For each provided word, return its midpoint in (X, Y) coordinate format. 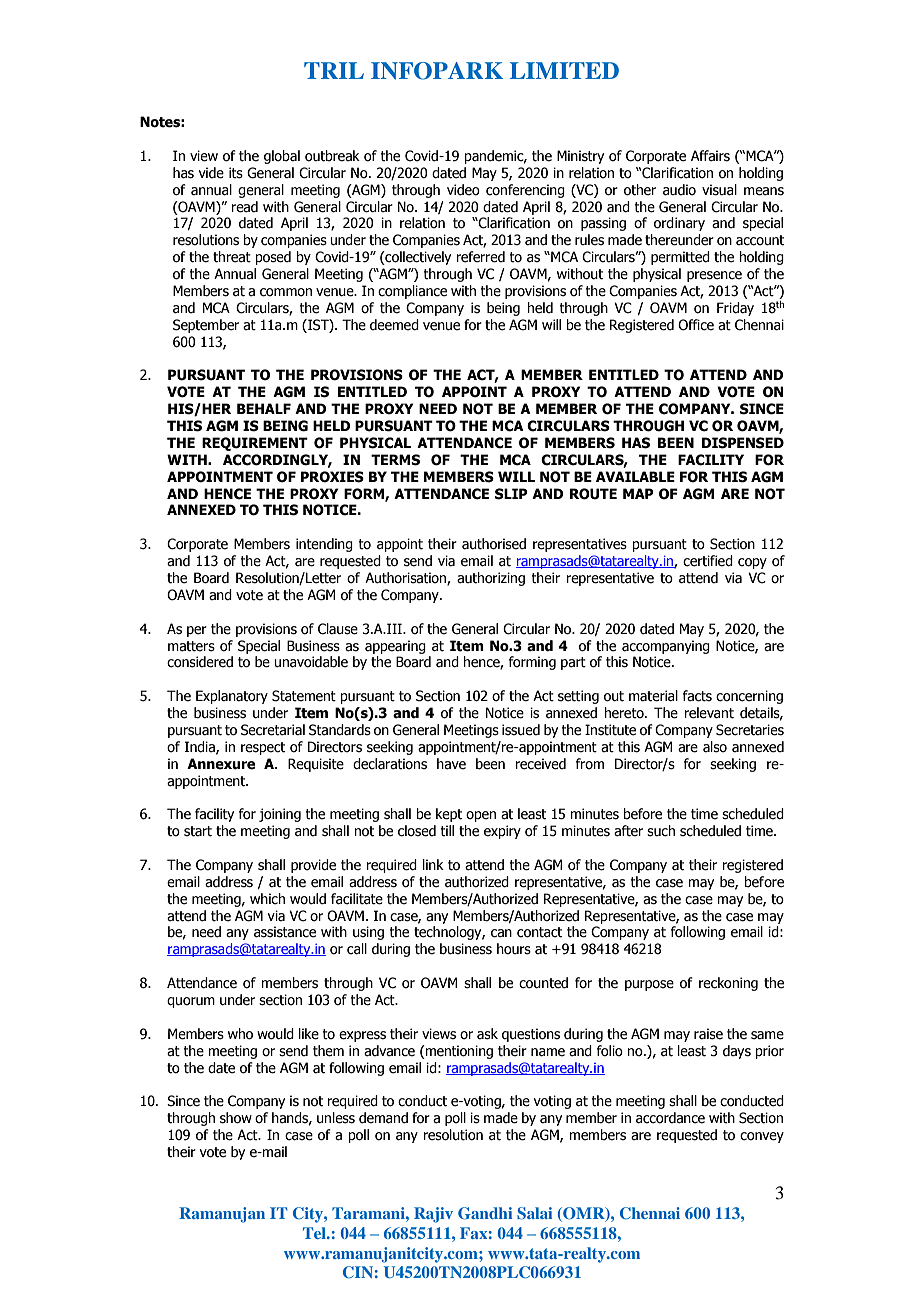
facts (697, 696)
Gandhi (485, 1213)
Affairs (710, 156)
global (282, 157)
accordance (670, 1118)
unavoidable (311, 662)
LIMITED (564, 70)
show (236, 1118)
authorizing (491, 579)
